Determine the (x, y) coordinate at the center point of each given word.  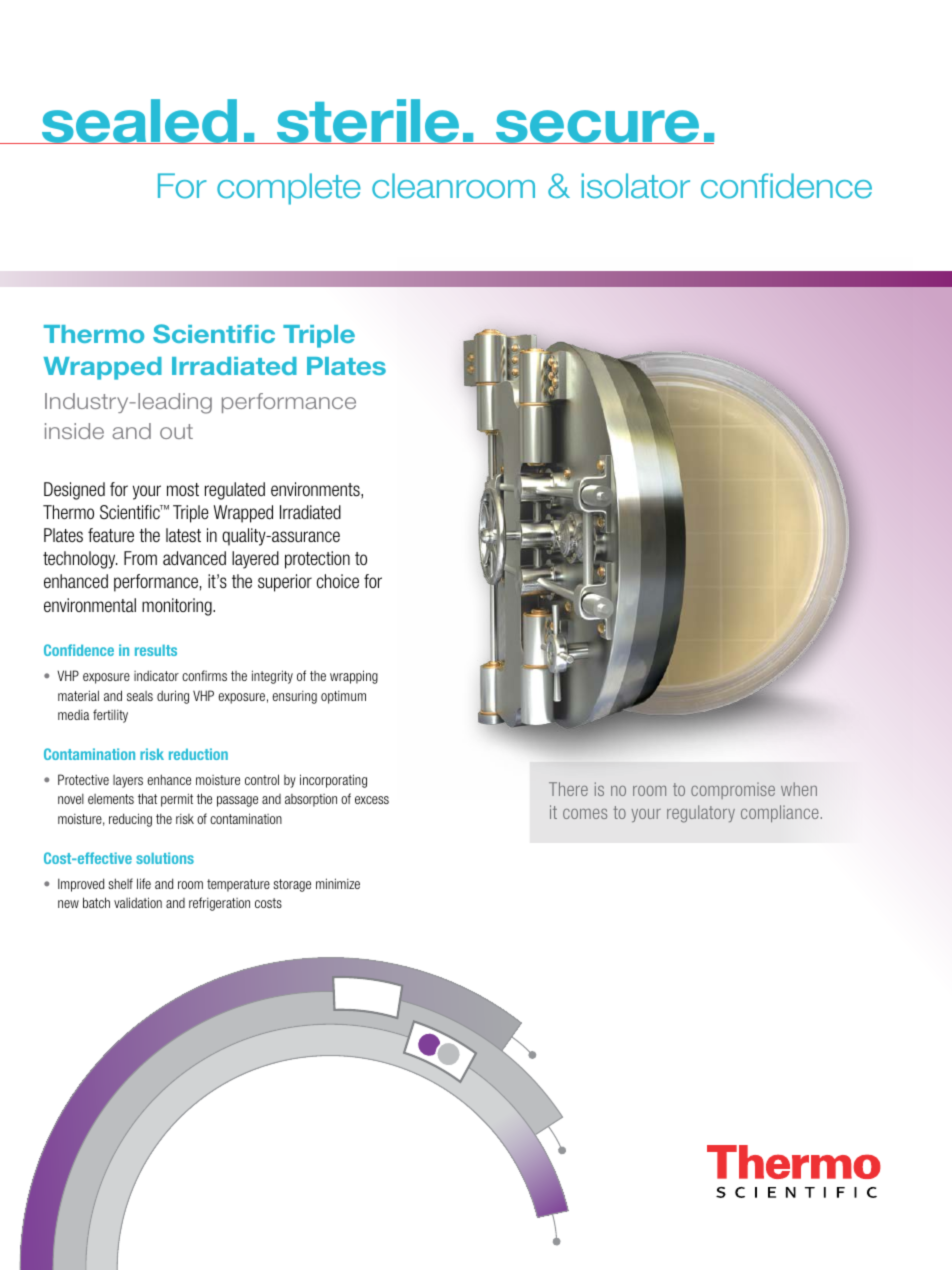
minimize (338, 883)
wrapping (354, 677)
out (176, 431)
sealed (140, 121)
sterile (368, 121)
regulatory (701, 814)
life (144, 883)
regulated (235, 491)
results (156, 650)
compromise (733, 790)
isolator (636, 186)
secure (598, 127)
